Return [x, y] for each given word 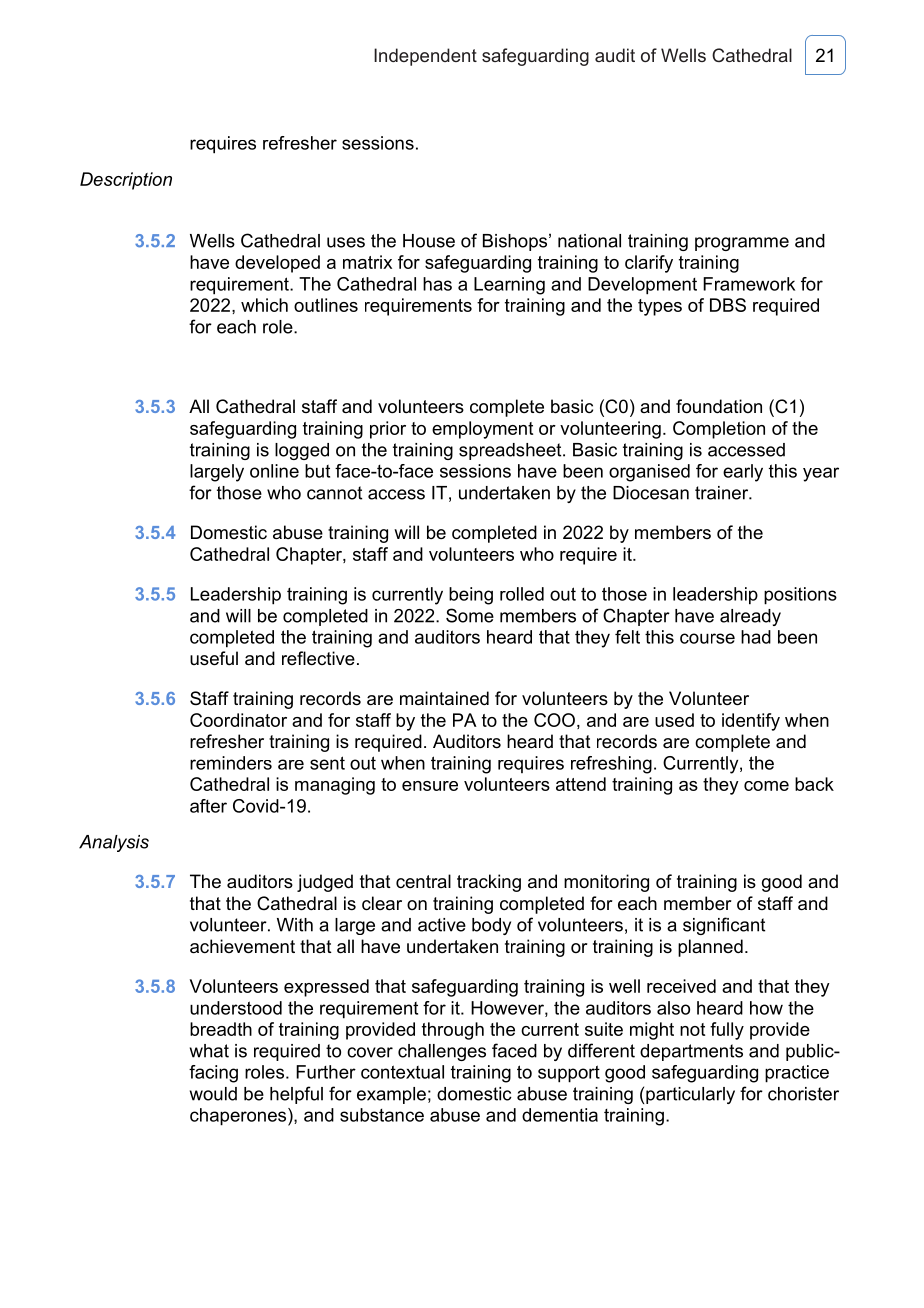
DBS [728, 305]
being [471, 596]
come [766, 786]
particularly [690, 1095]
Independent [425, 57]
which [264, 305]
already [750, 617]
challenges [442, 1052]
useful [214, 658]
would [213, 1094]
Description [126, 181]
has [437, 284]
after [208, 806]
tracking [489, 883]
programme [742, 244]
